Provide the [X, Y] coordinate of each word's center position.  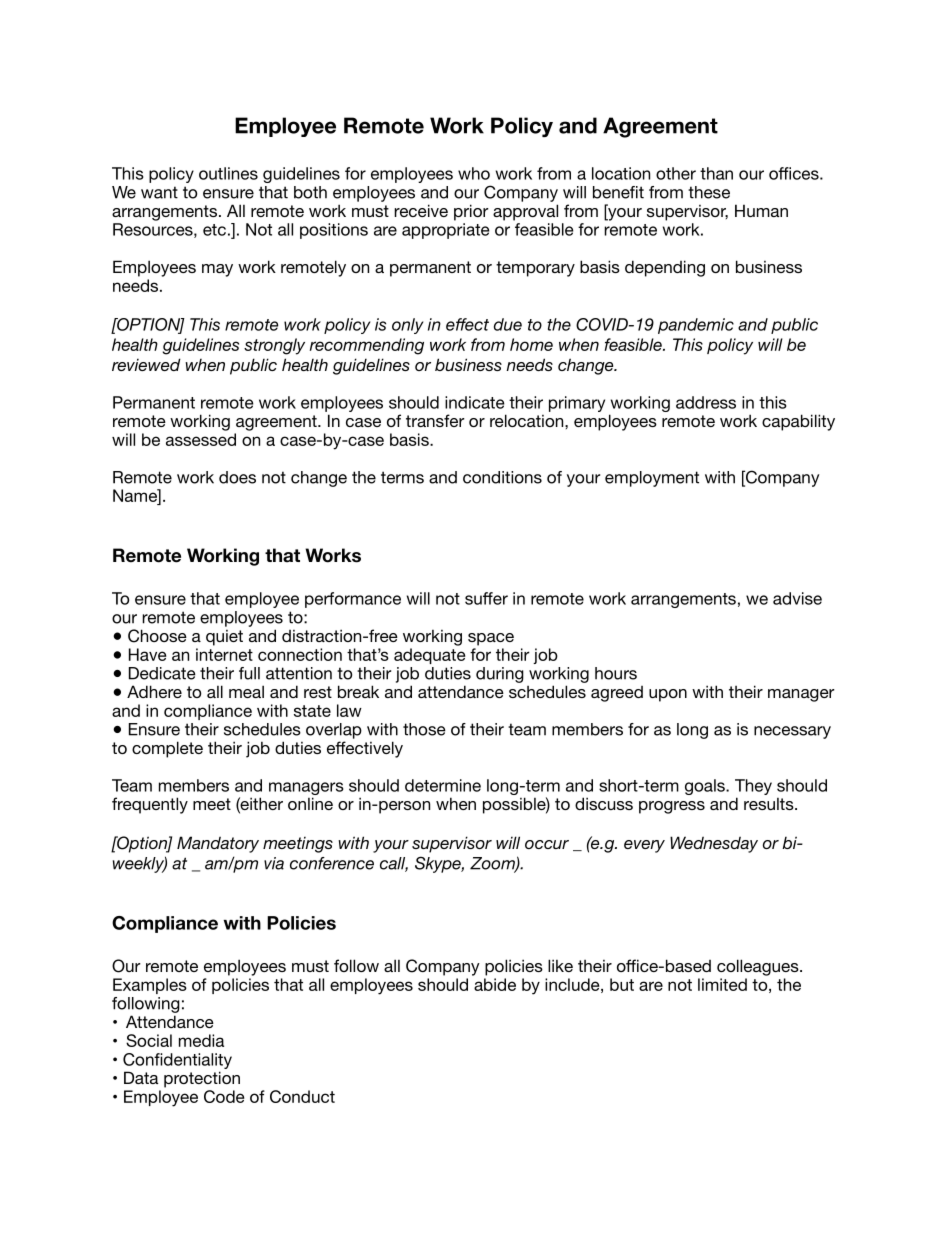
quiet [224, 638]
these [709, 192]
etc [214, 230]
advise [797, 598]
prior [471, 212]
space [491, 639]
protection [202, 1079]
